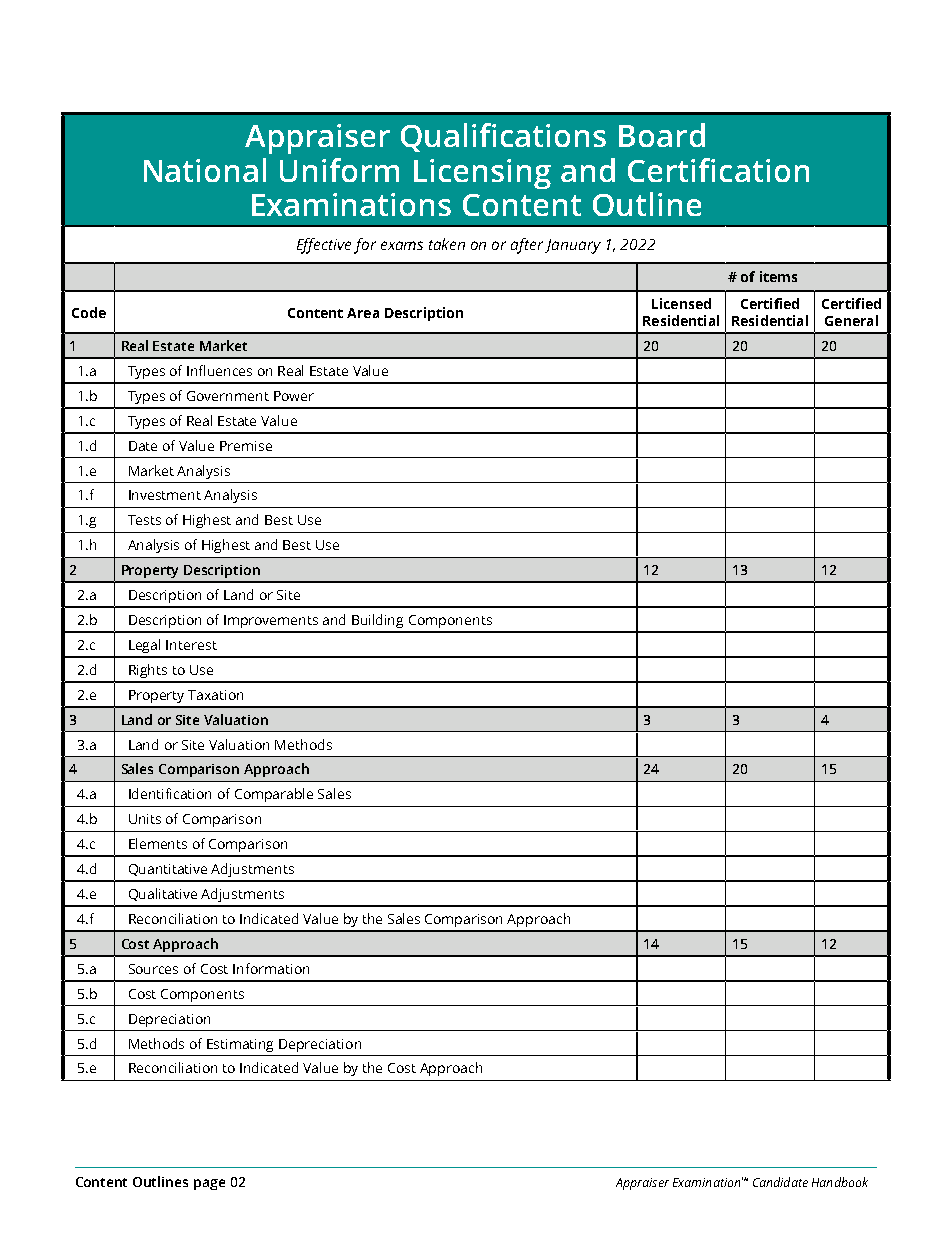 The height and width of the screenshot is (1233, 952). Describe the element at coordinates (209, 1184) in the screenshot. I see `page` at that location.
